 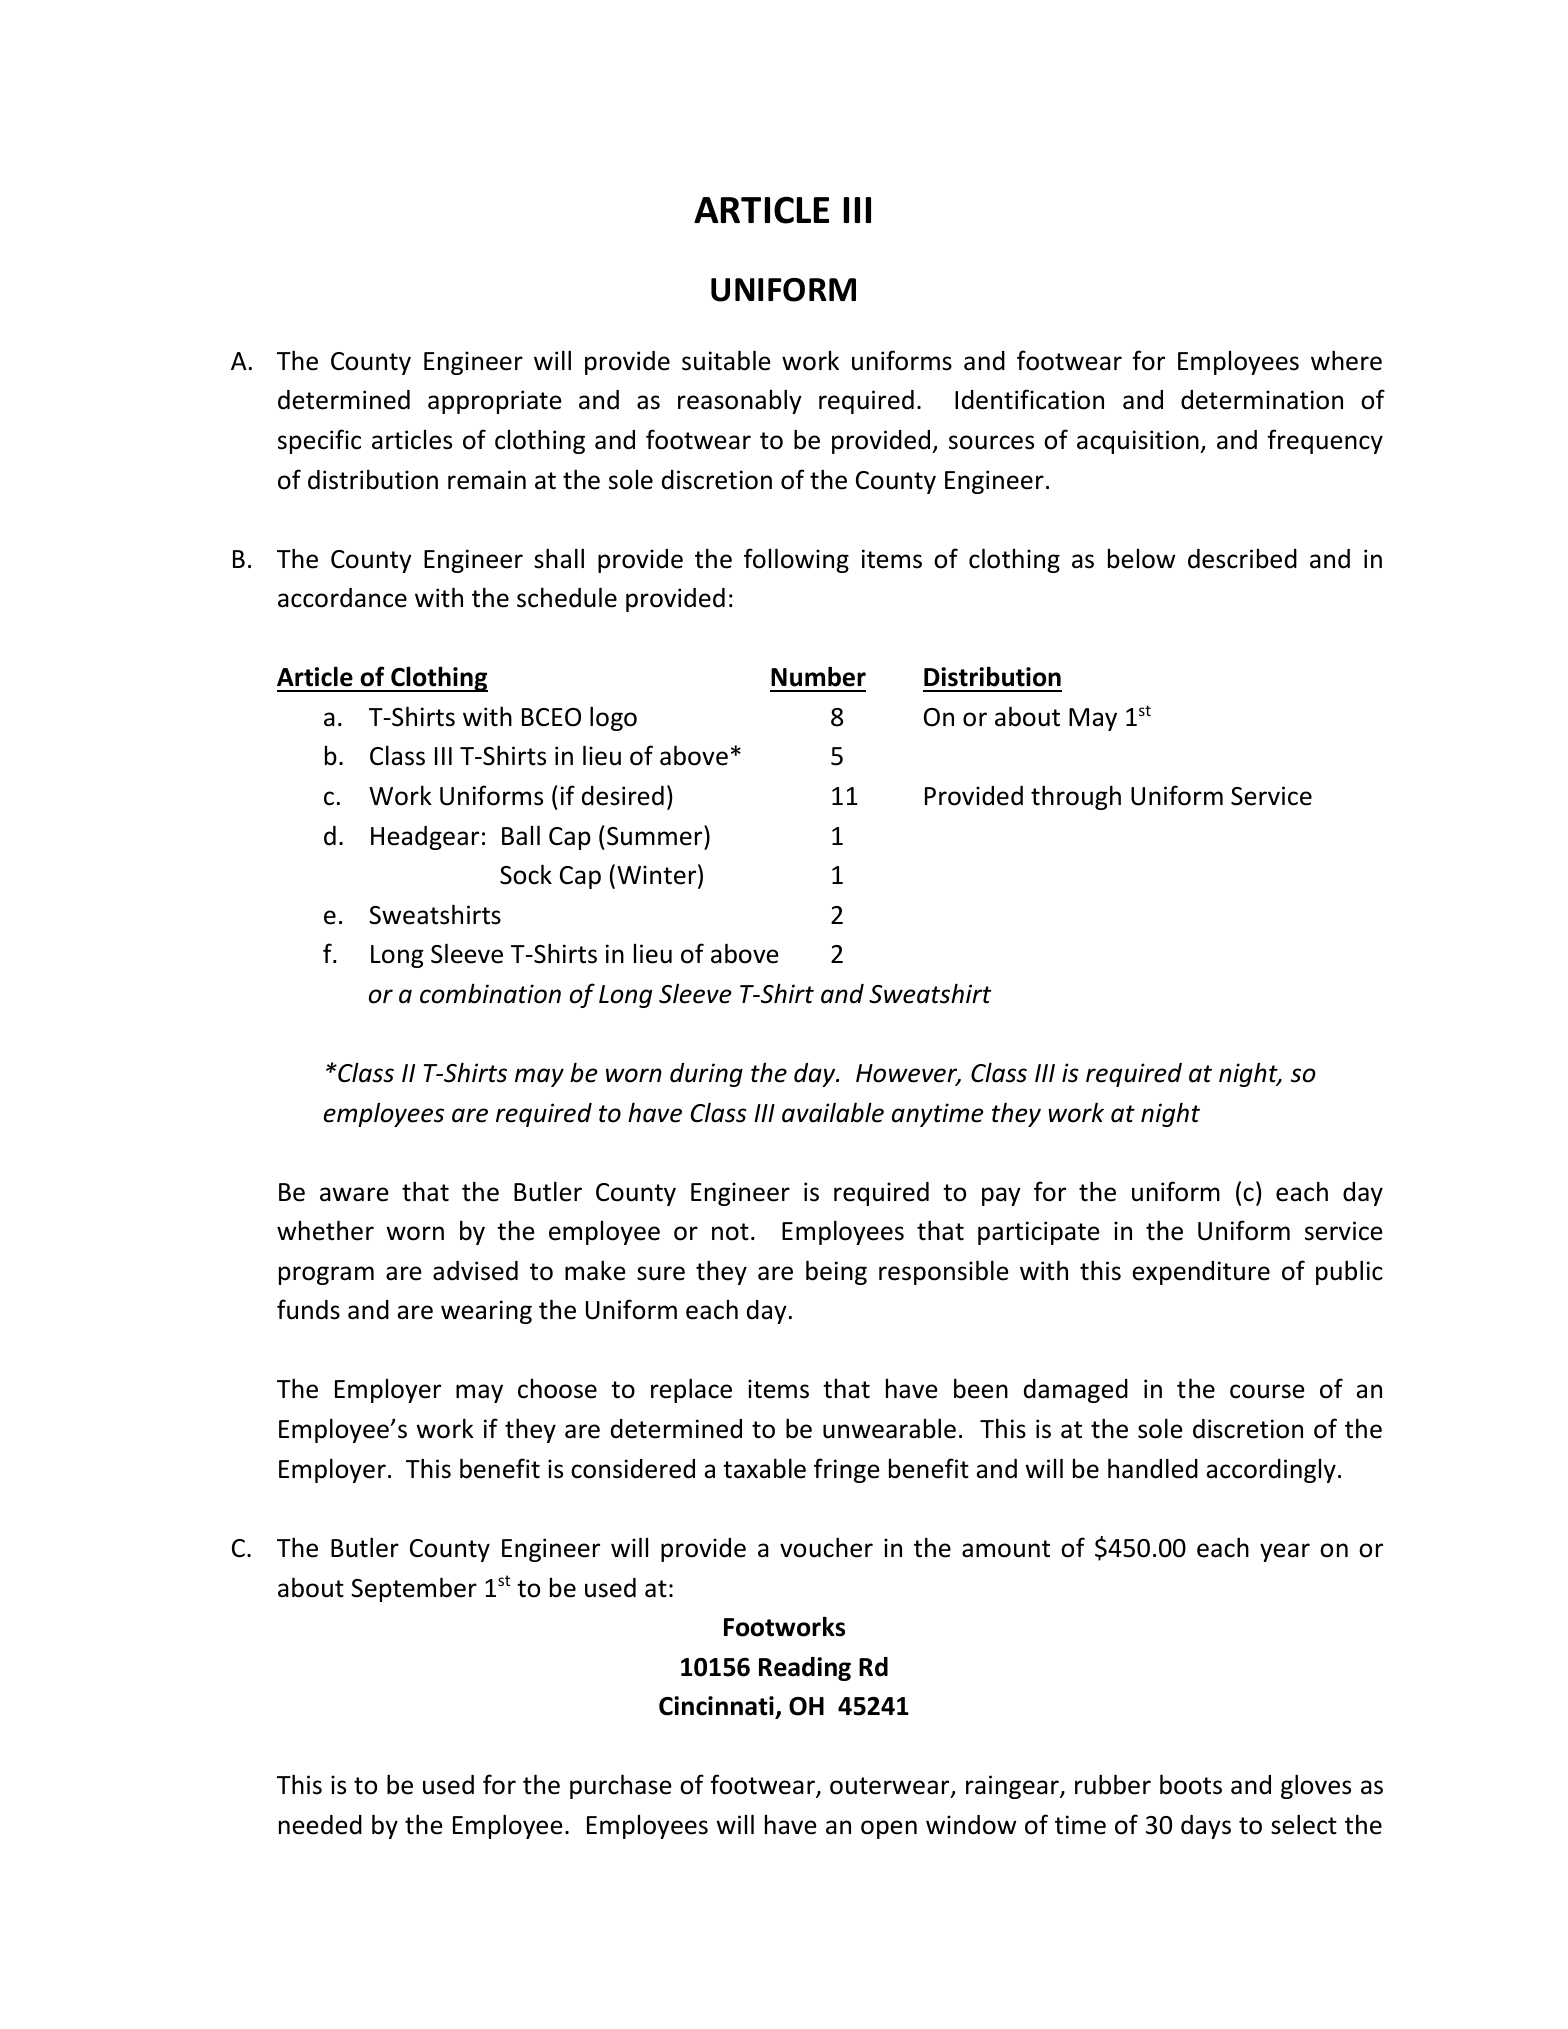 What do you see at coordinates (320, 1825) in the screenshot?
I see `needed` at bounding box center [320, 1825].
